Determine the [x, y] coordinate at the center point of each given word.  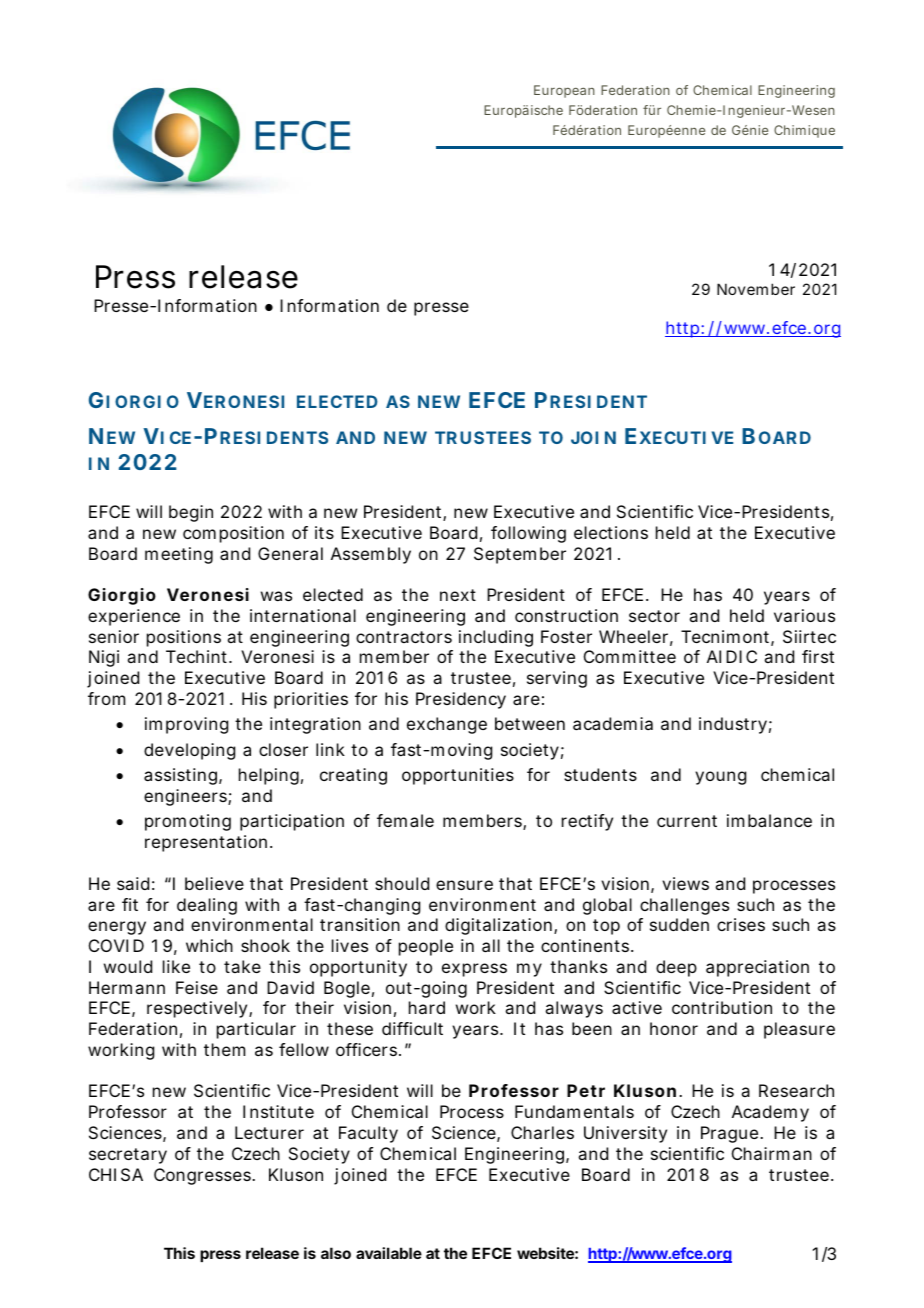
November [756, 289]
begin [191, 513]
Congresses [203, 1176]
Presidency [461, 700]
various [804, 615]
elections [611, 532]
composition [233, 534]
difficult [412, 1028]
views [685, 883]
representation [206, 843]
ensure [464, 885]
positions [184, 638]
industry [733, 725]
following [528, 534]
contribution [722, 1007]
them [224, 1049]
